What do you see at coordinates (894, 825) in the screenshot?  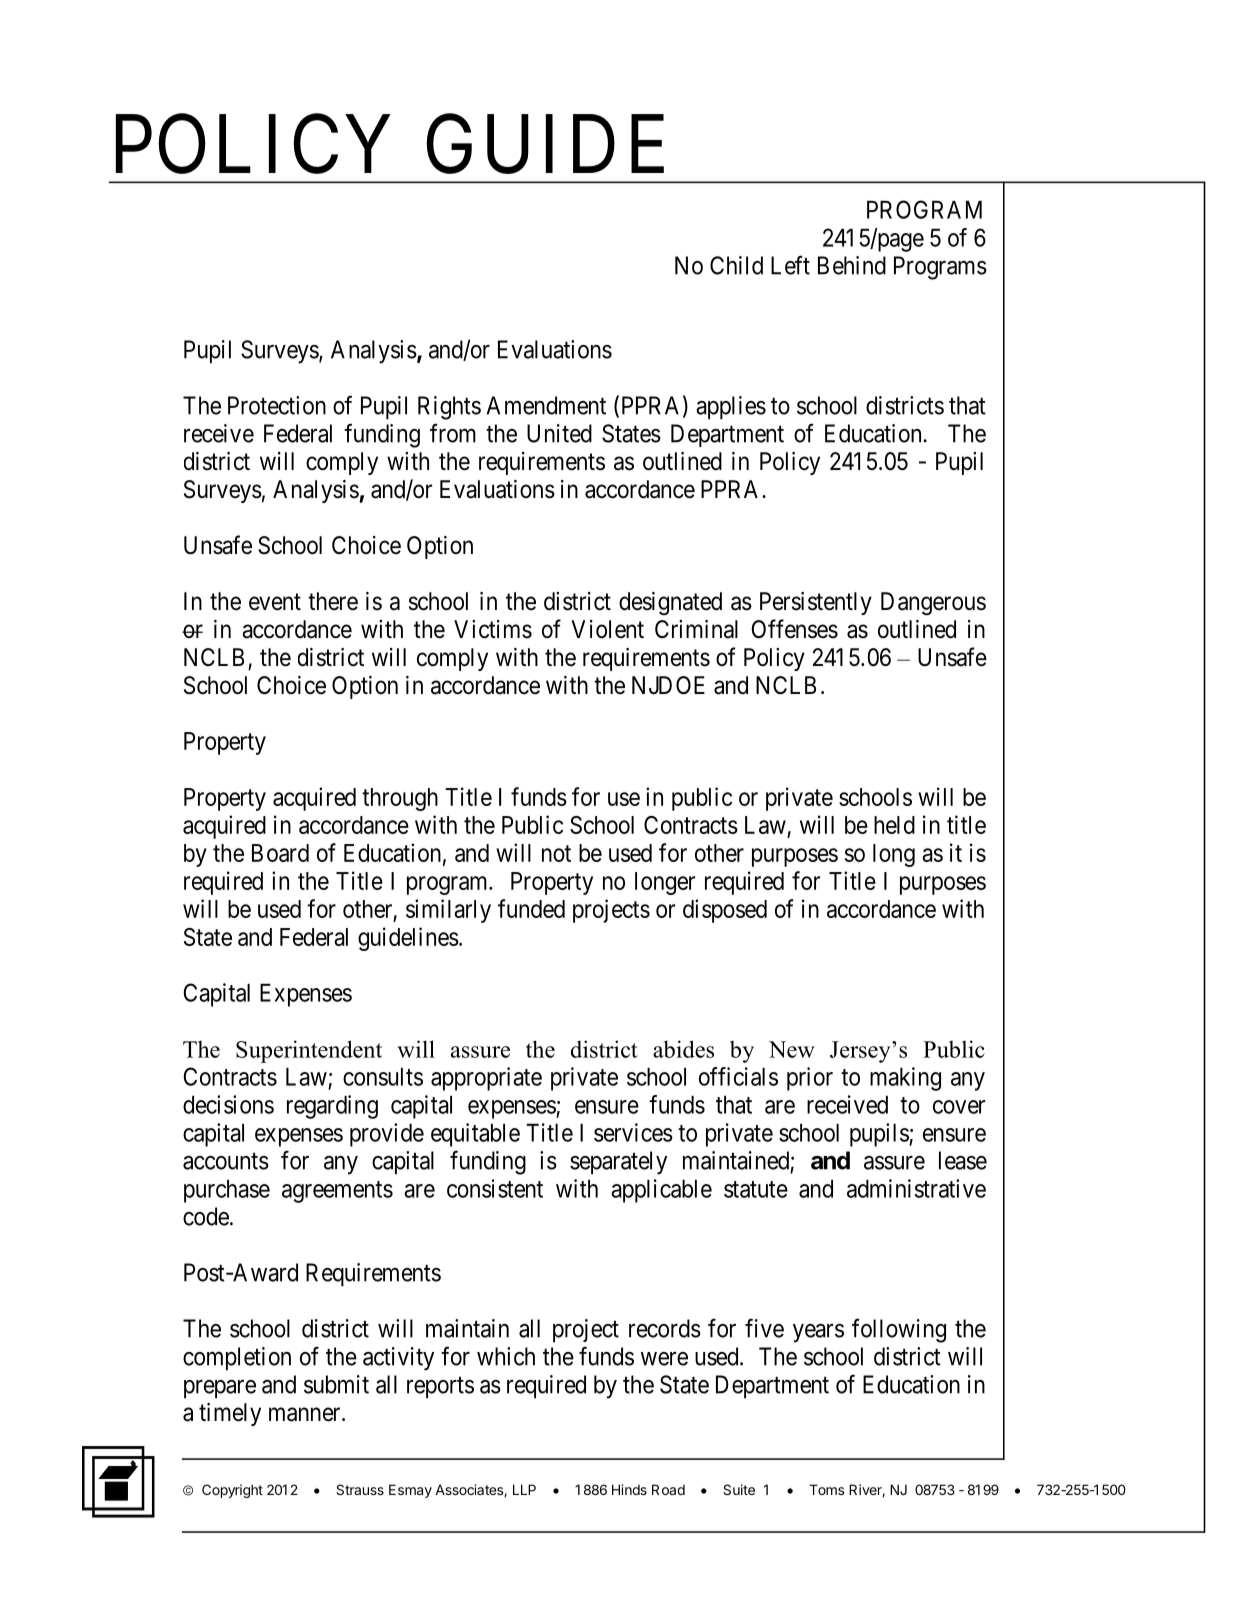 I see `held` at bounding box center [894, 825].
